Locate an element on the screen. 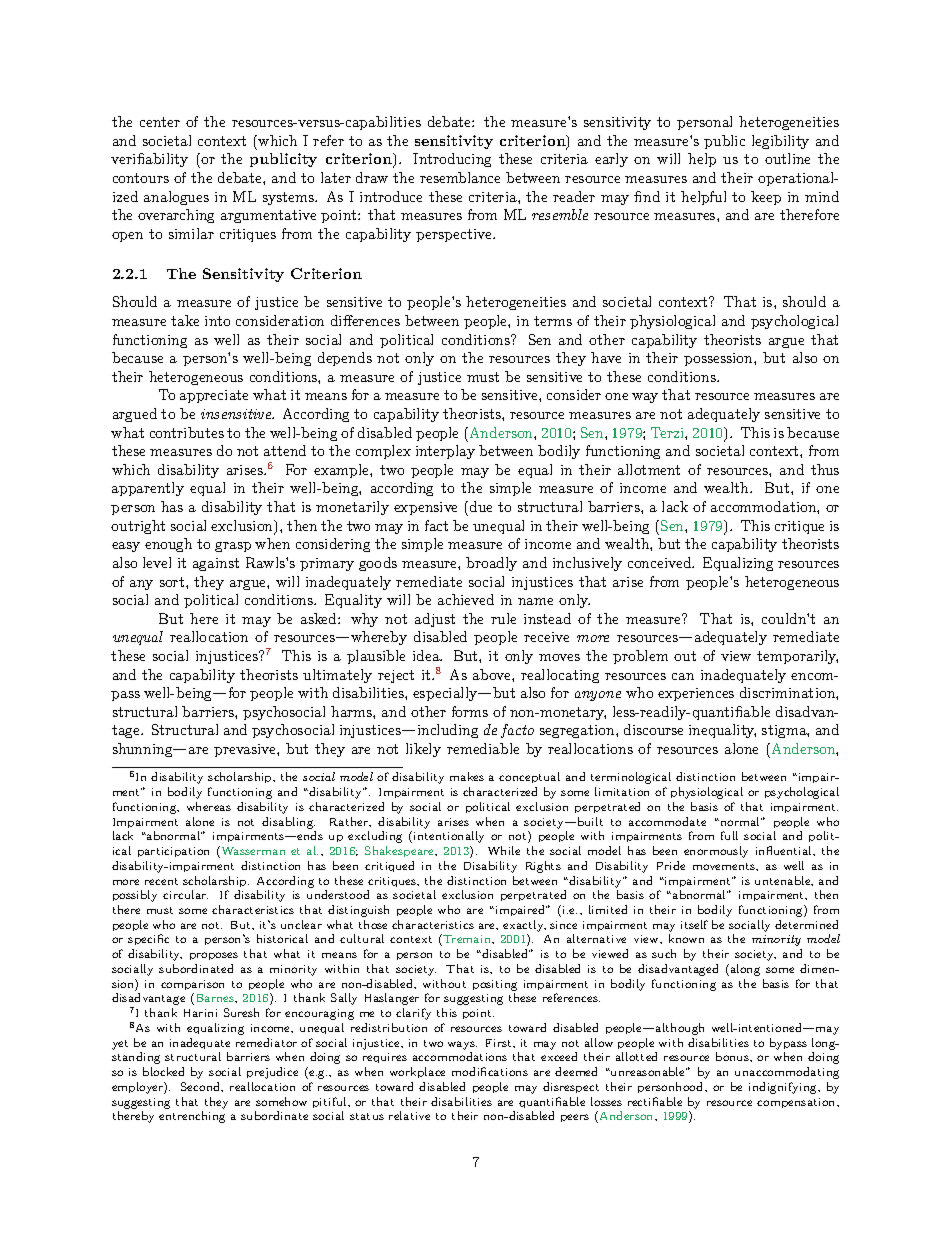 The width and height of the screenshot is (952, 1233). While is located at coordinates (504, 850).
